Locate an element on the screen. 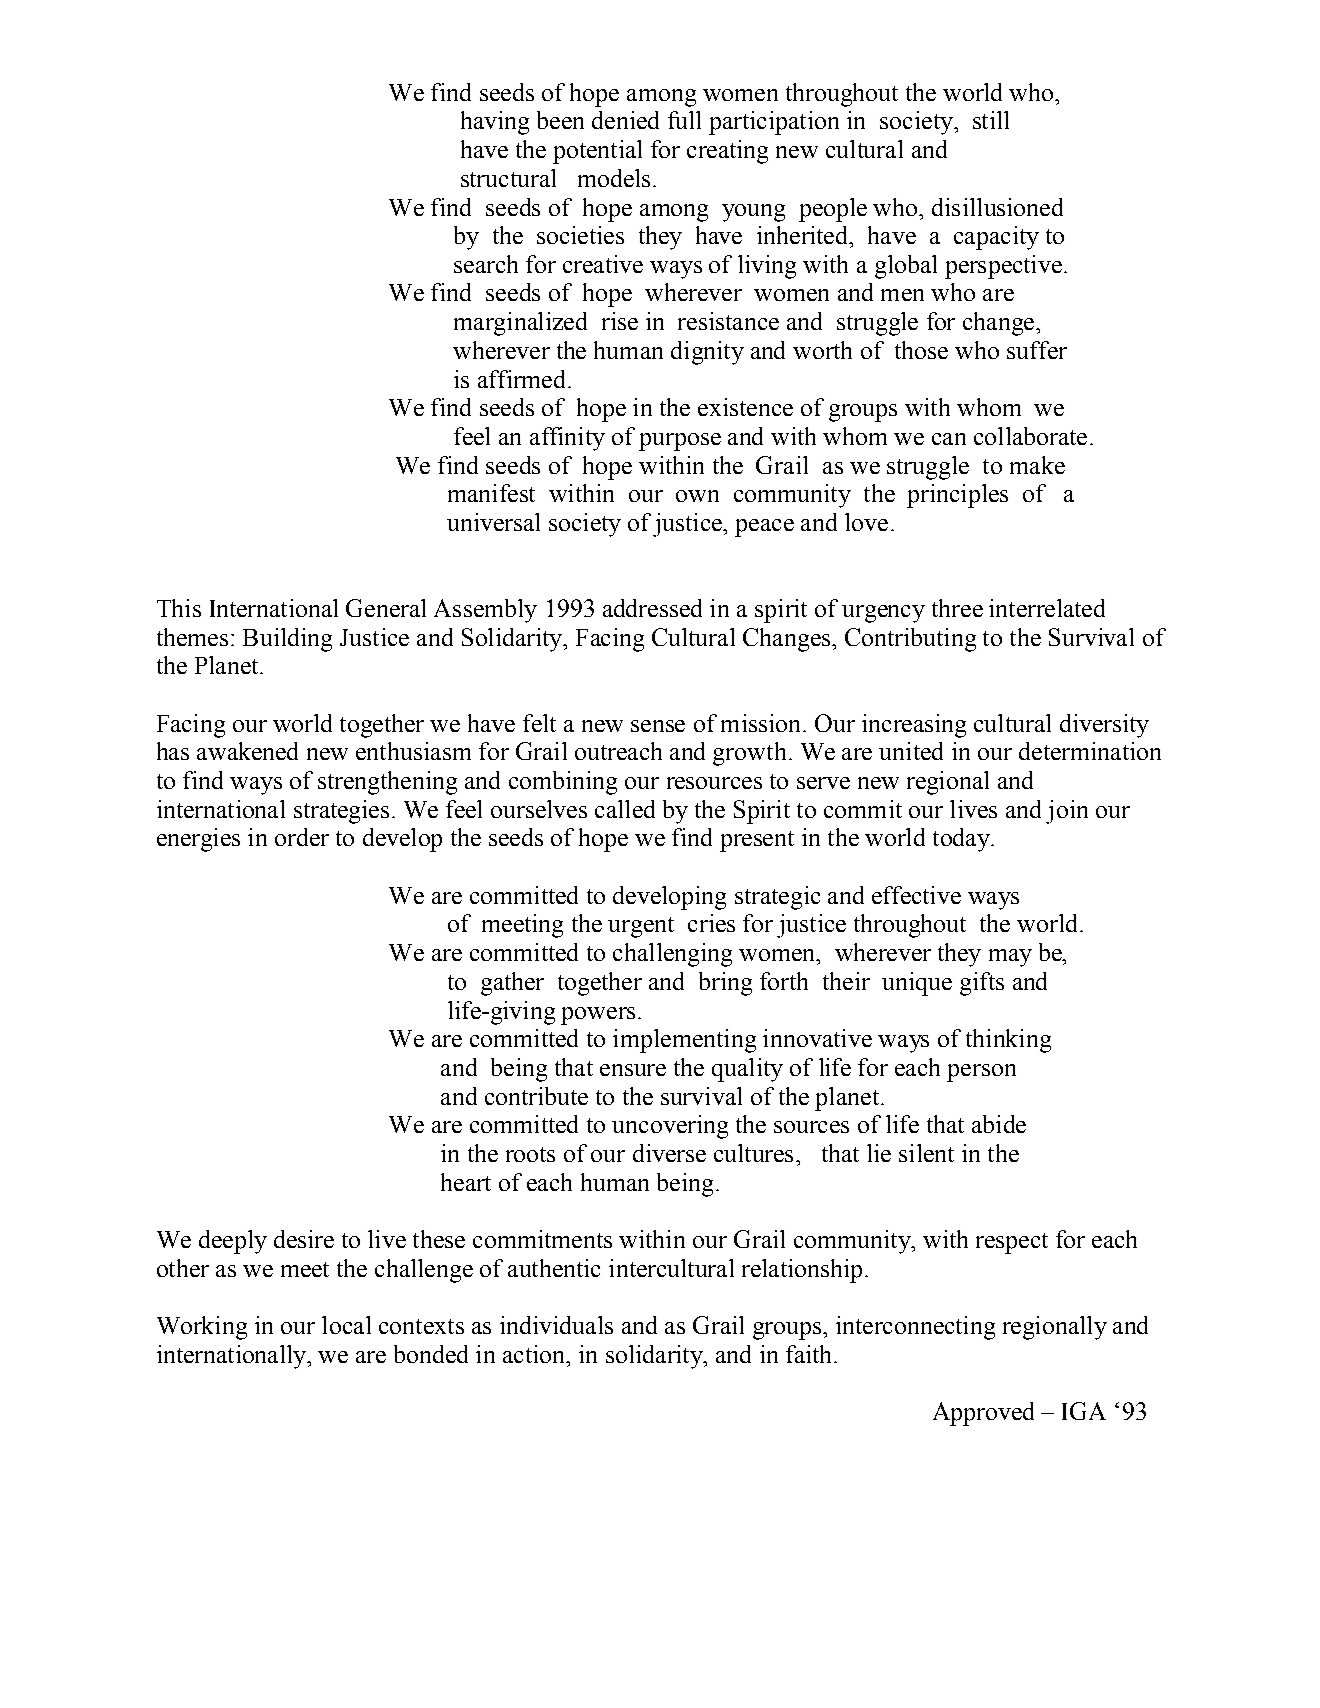 The image size is (1320, 1708). still is located at coordinates (991, 120).
